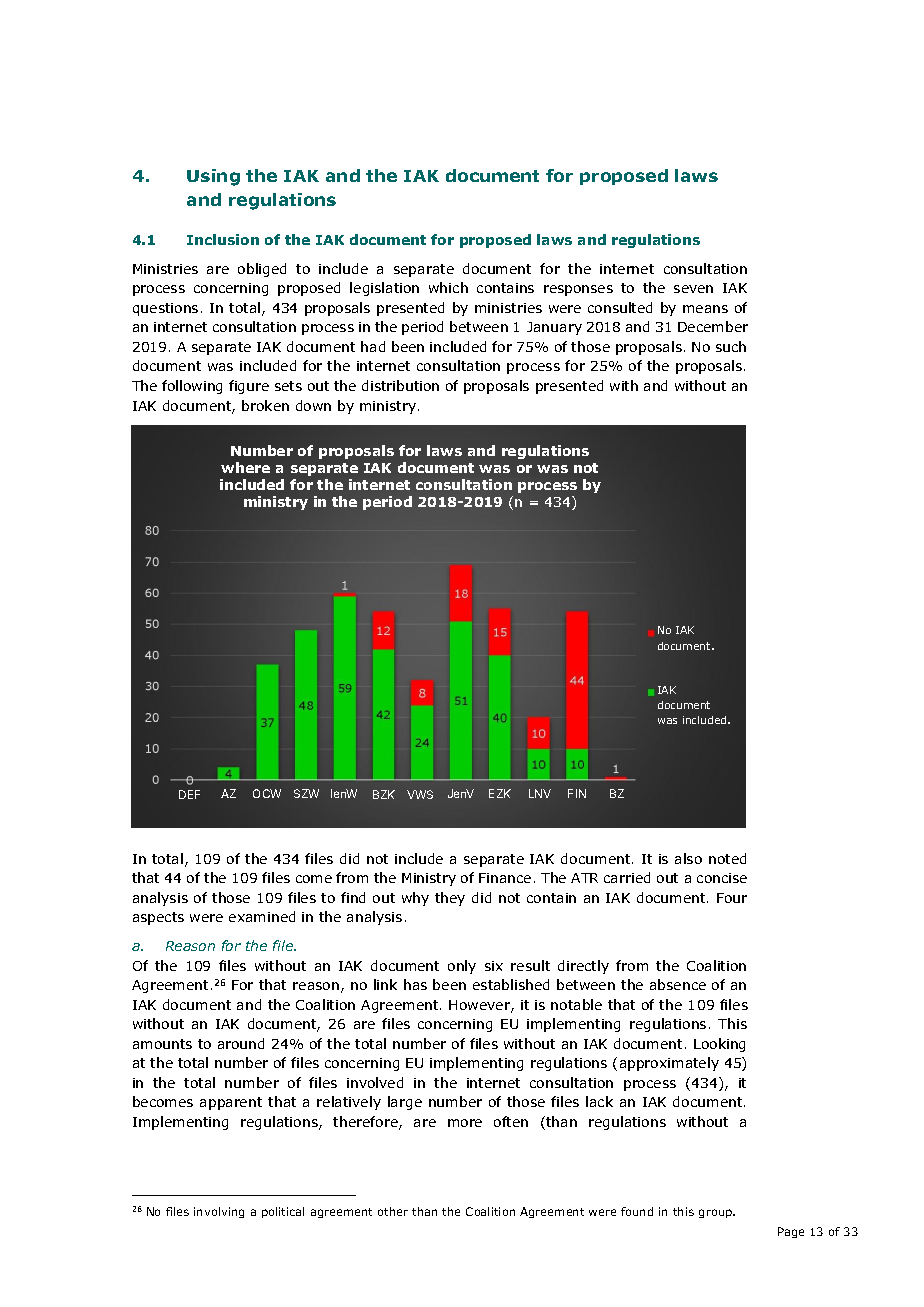 The image size is (924, 1307). What do you see at coordinates (717, 1213) in the screenshot?
I see `group` at bounding box center [717, 1213].
